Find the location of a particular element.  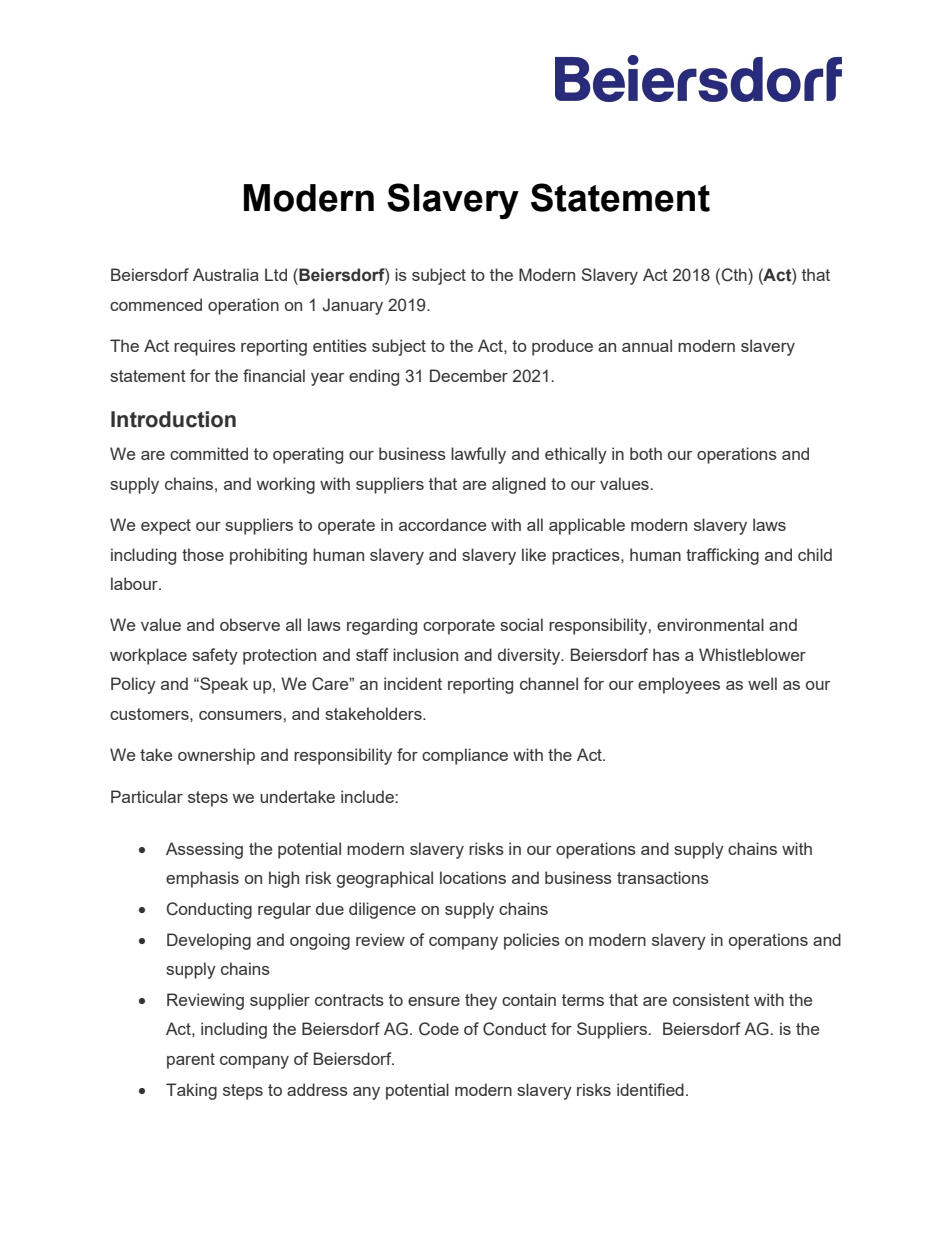

Australia is located at coordinates (226, 274).
